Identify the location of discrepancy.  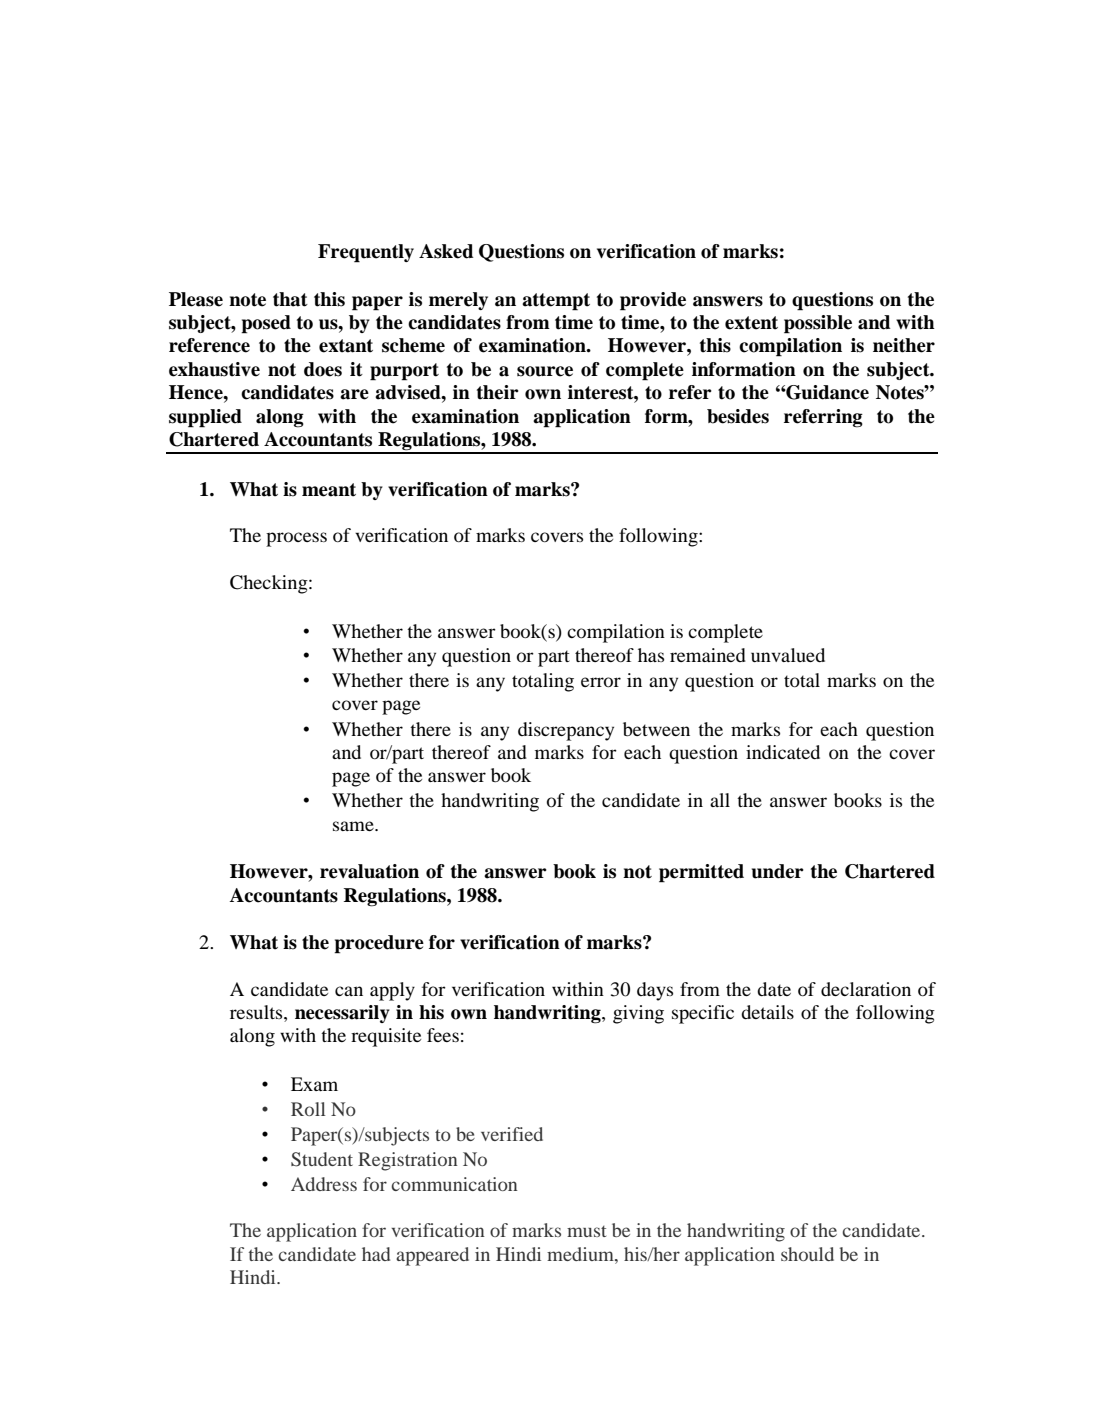
(566, 731).
